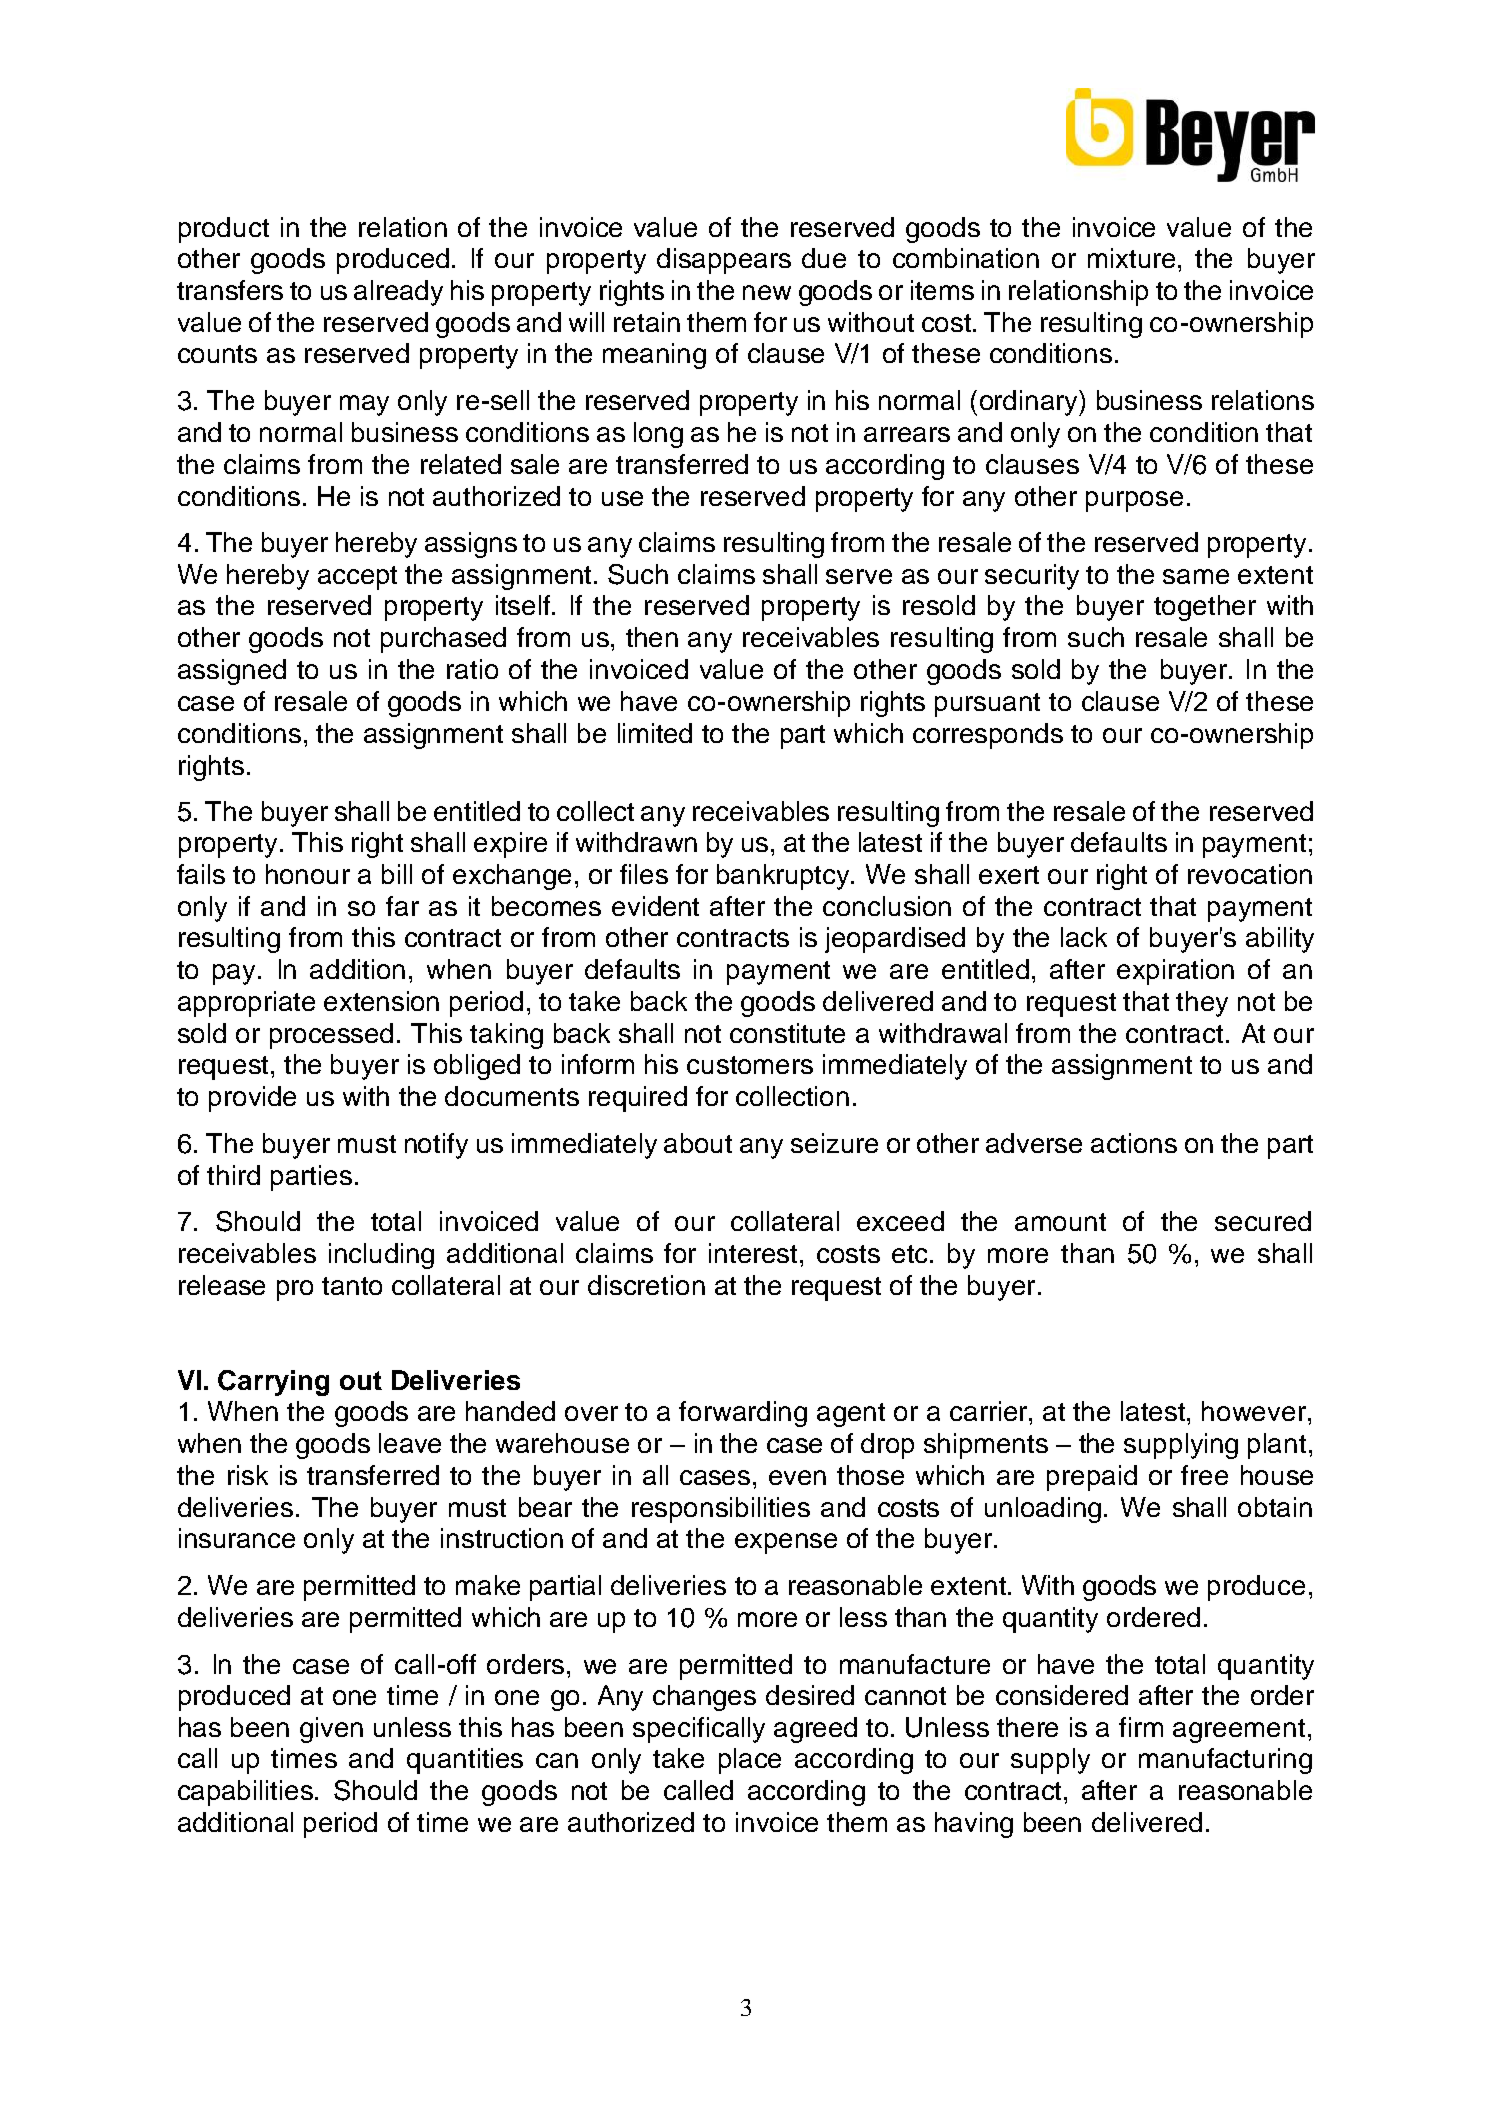  Describe the element at coordinates (1250, 874) in the document. I see `revocation` at that location.
